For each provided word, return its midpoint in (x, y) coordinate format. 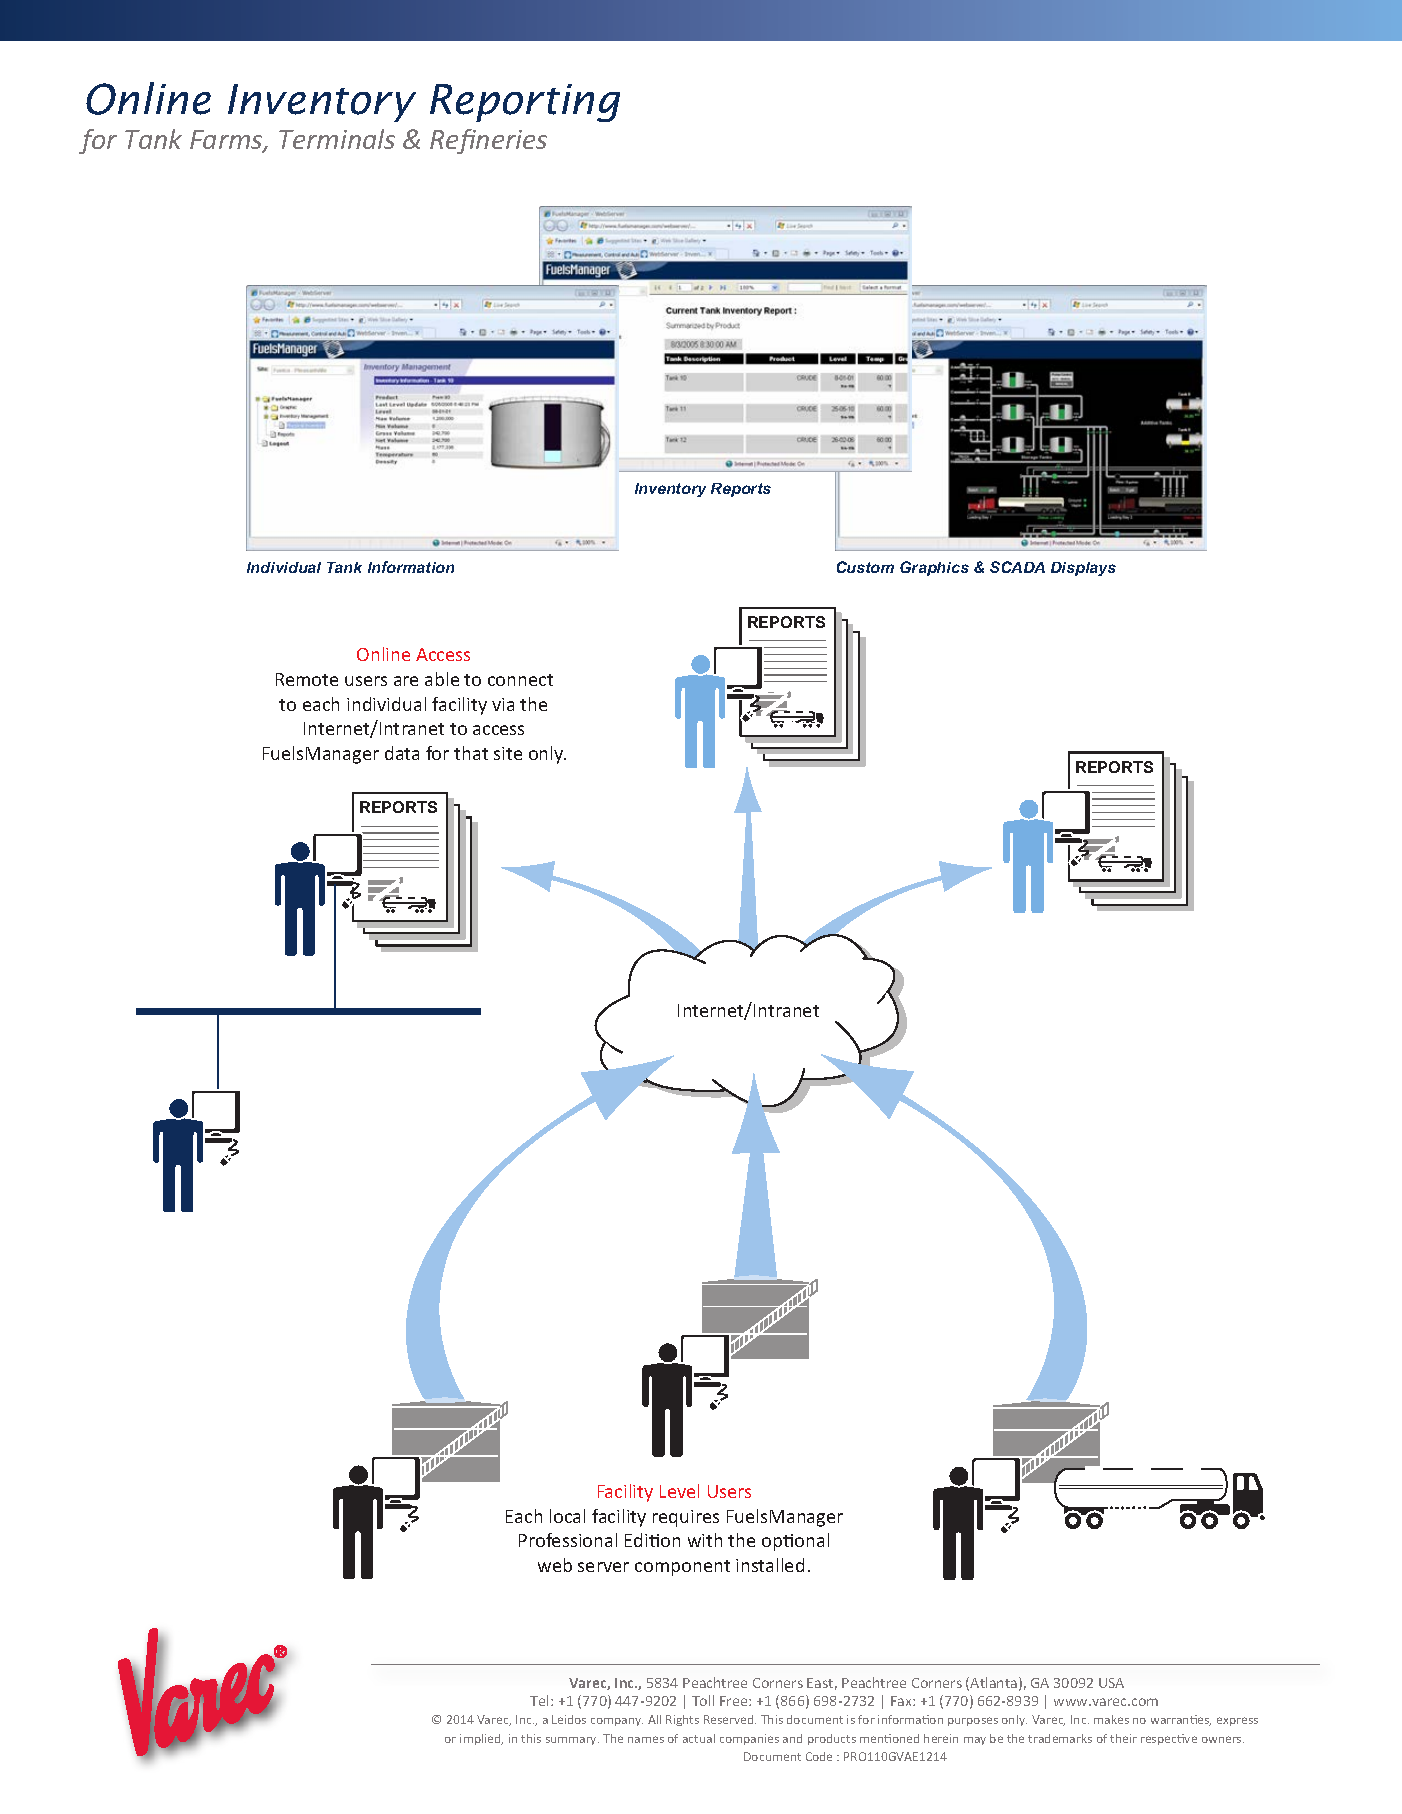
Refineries (488, 141)
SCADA (1017, 567)
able (442, 679)
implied (481, 1739)
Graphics (934, 568)
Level (679, 1491)
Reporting (525, 103)
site (508, 753)
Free (735, 1701)
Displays (1083, 569)
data (402, 753)
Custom (865, 567)
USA (1111, 1683)
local (567, 1516)
